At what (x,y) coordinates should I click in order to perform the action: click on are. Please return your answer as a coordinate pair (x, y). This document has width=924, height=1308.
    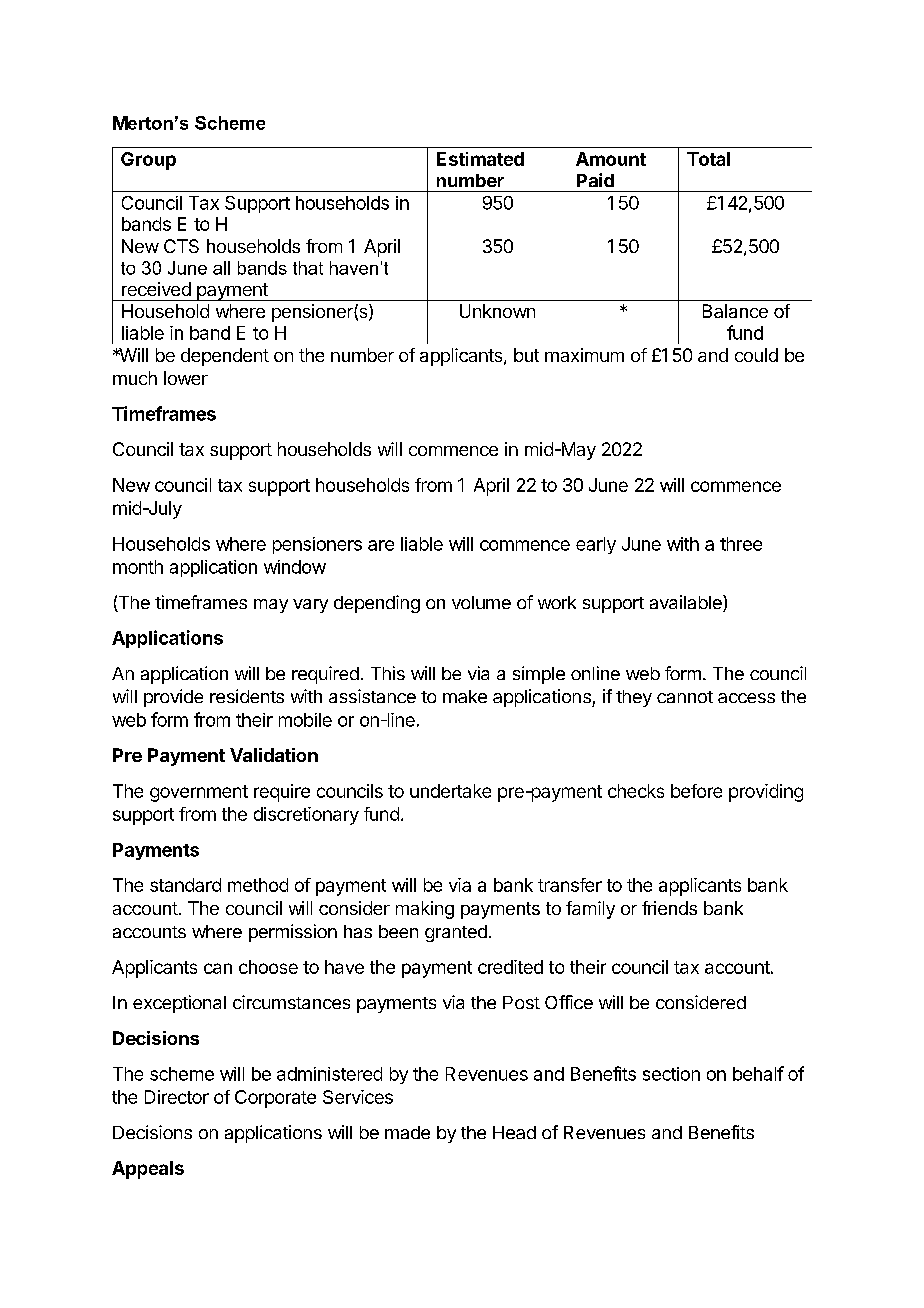
    Looking at the image, I should click on (381, 545).
